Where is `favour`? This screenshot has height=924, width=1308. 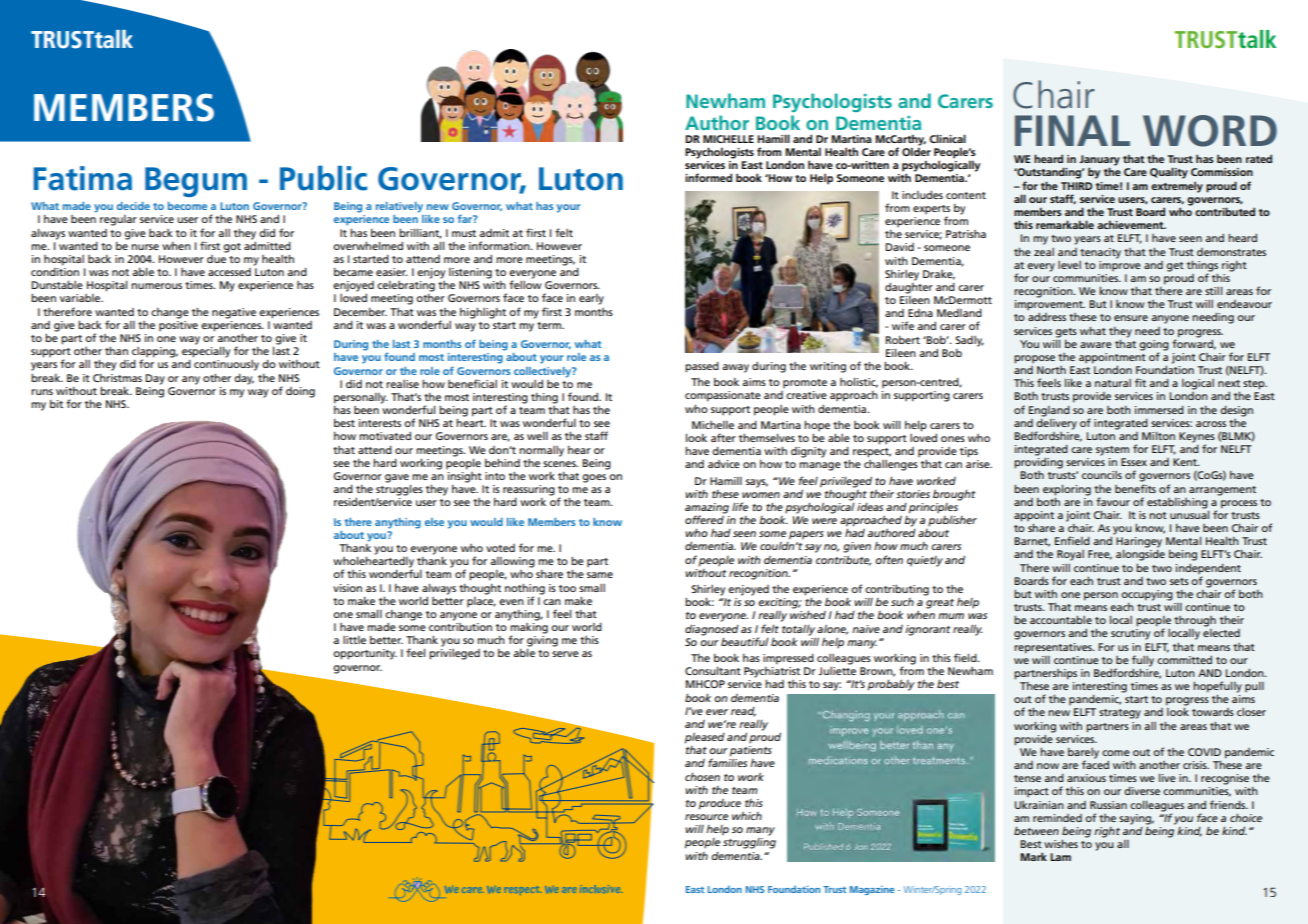 favour is located at coordinates (1113, 501).
